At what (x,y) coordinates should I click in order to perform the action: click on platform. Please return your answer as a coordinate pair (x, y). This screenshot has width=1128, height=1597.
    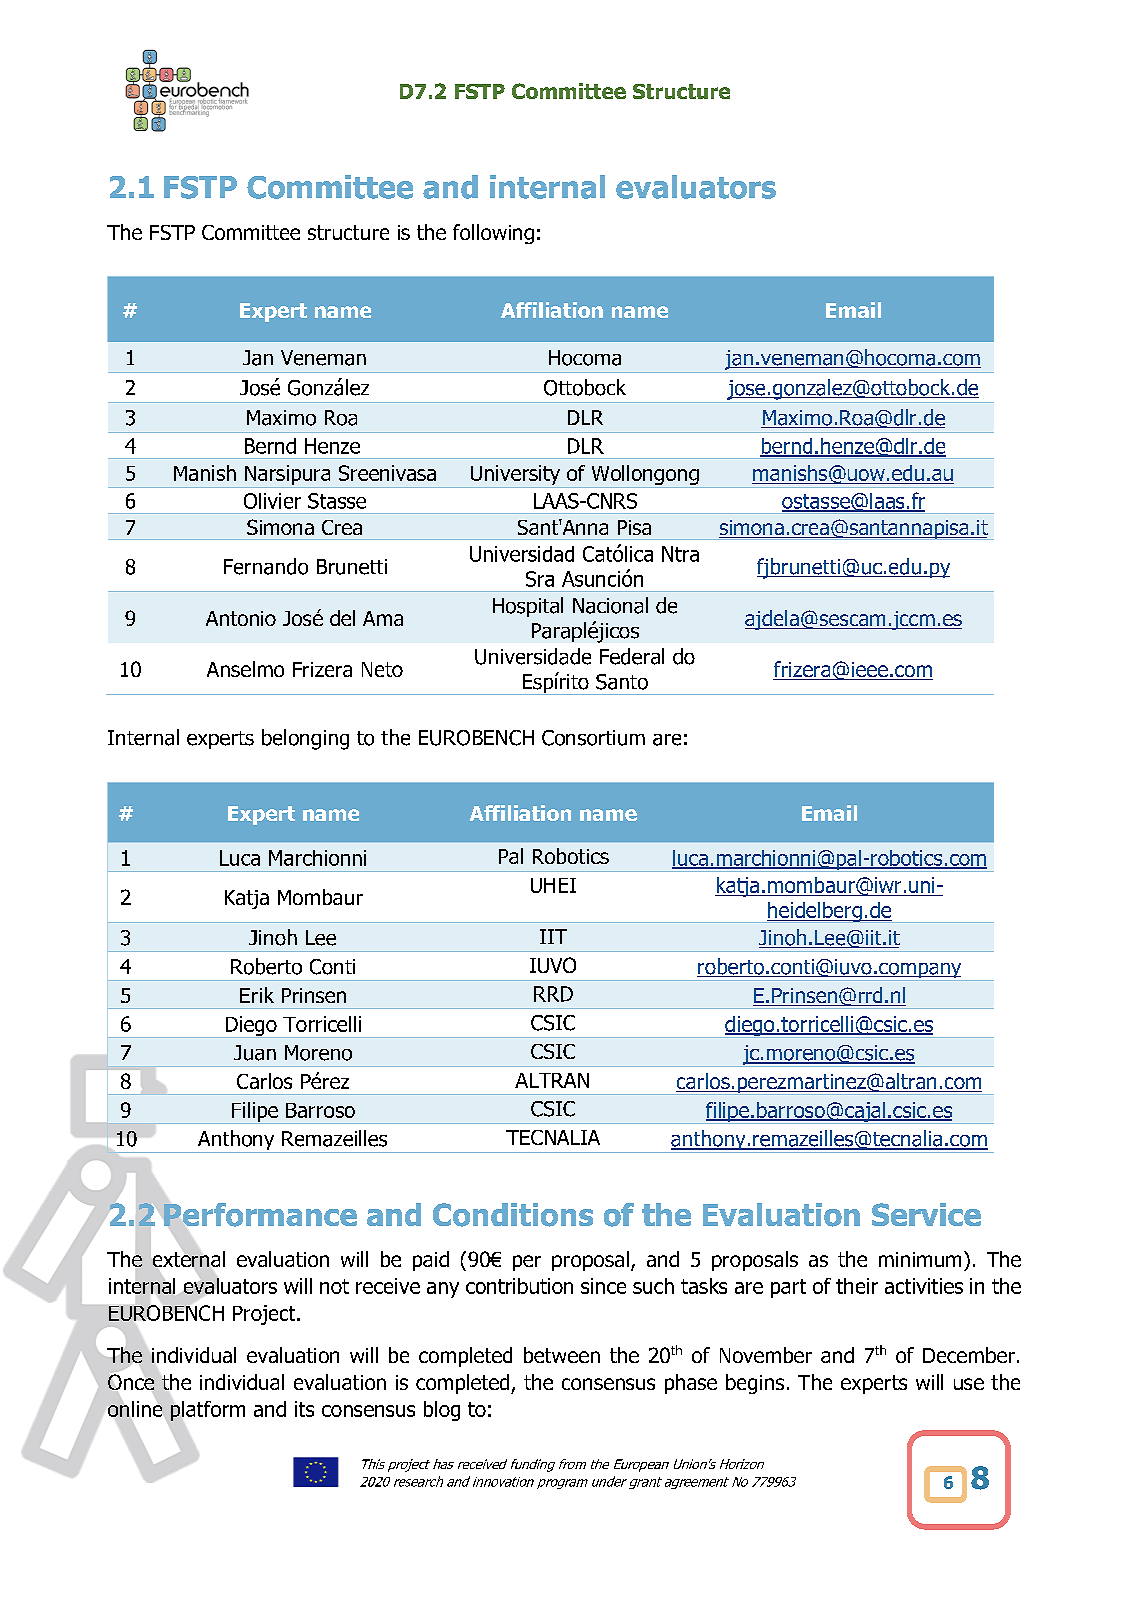
    Looking at the image, I should click on (206, 1412).
